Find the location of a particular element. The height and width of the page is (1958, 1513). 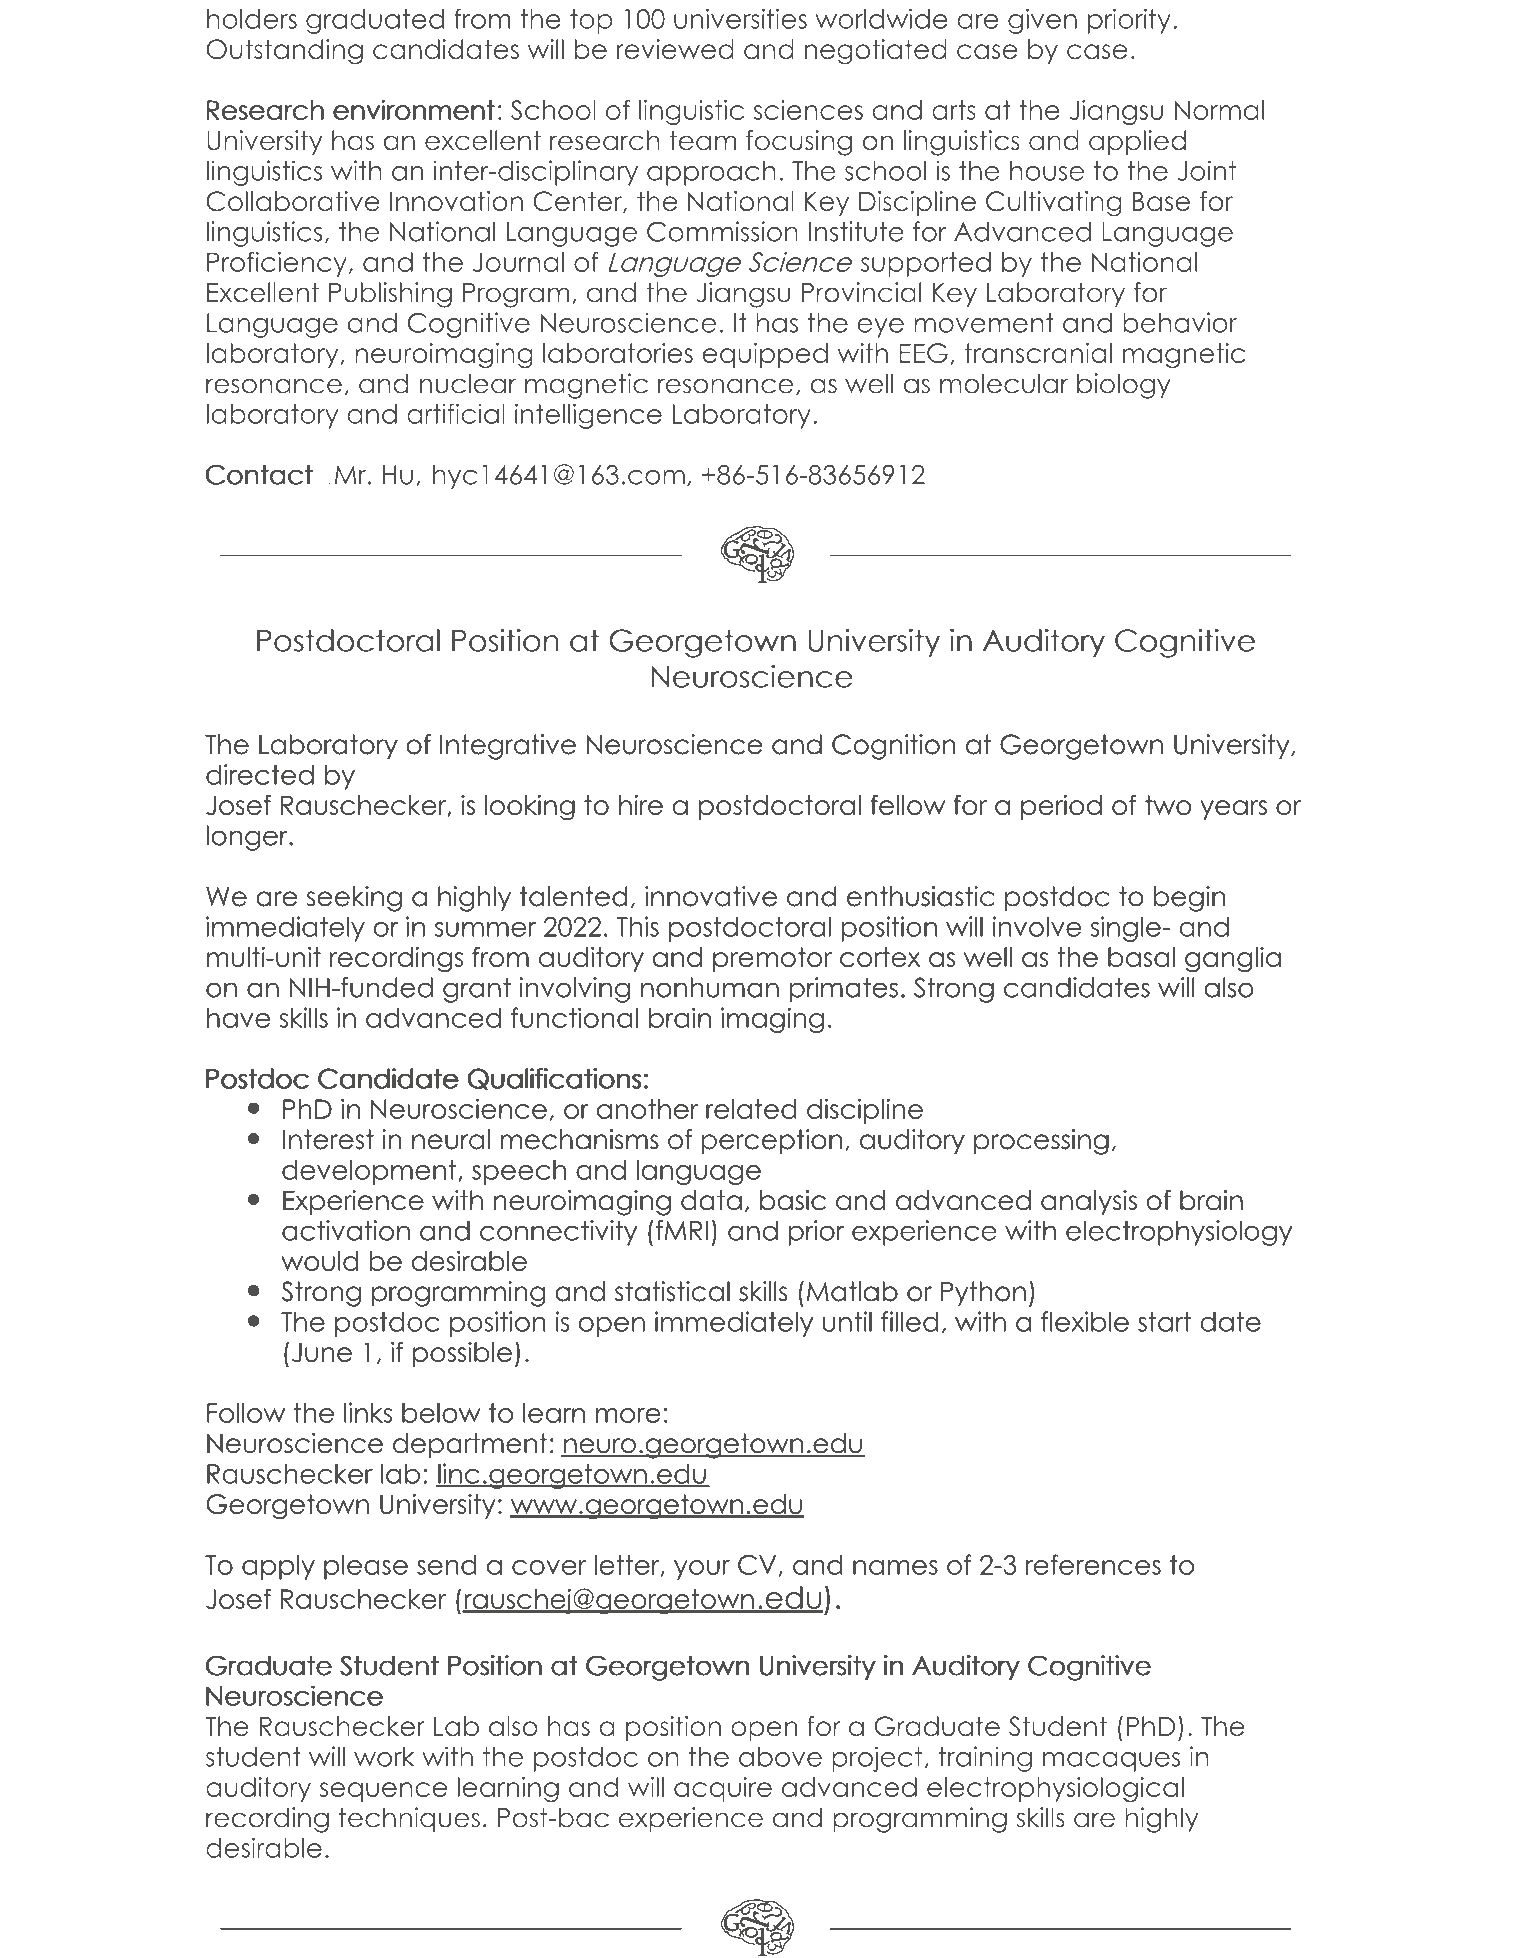

innovative is located at coordinates (711, 896).
